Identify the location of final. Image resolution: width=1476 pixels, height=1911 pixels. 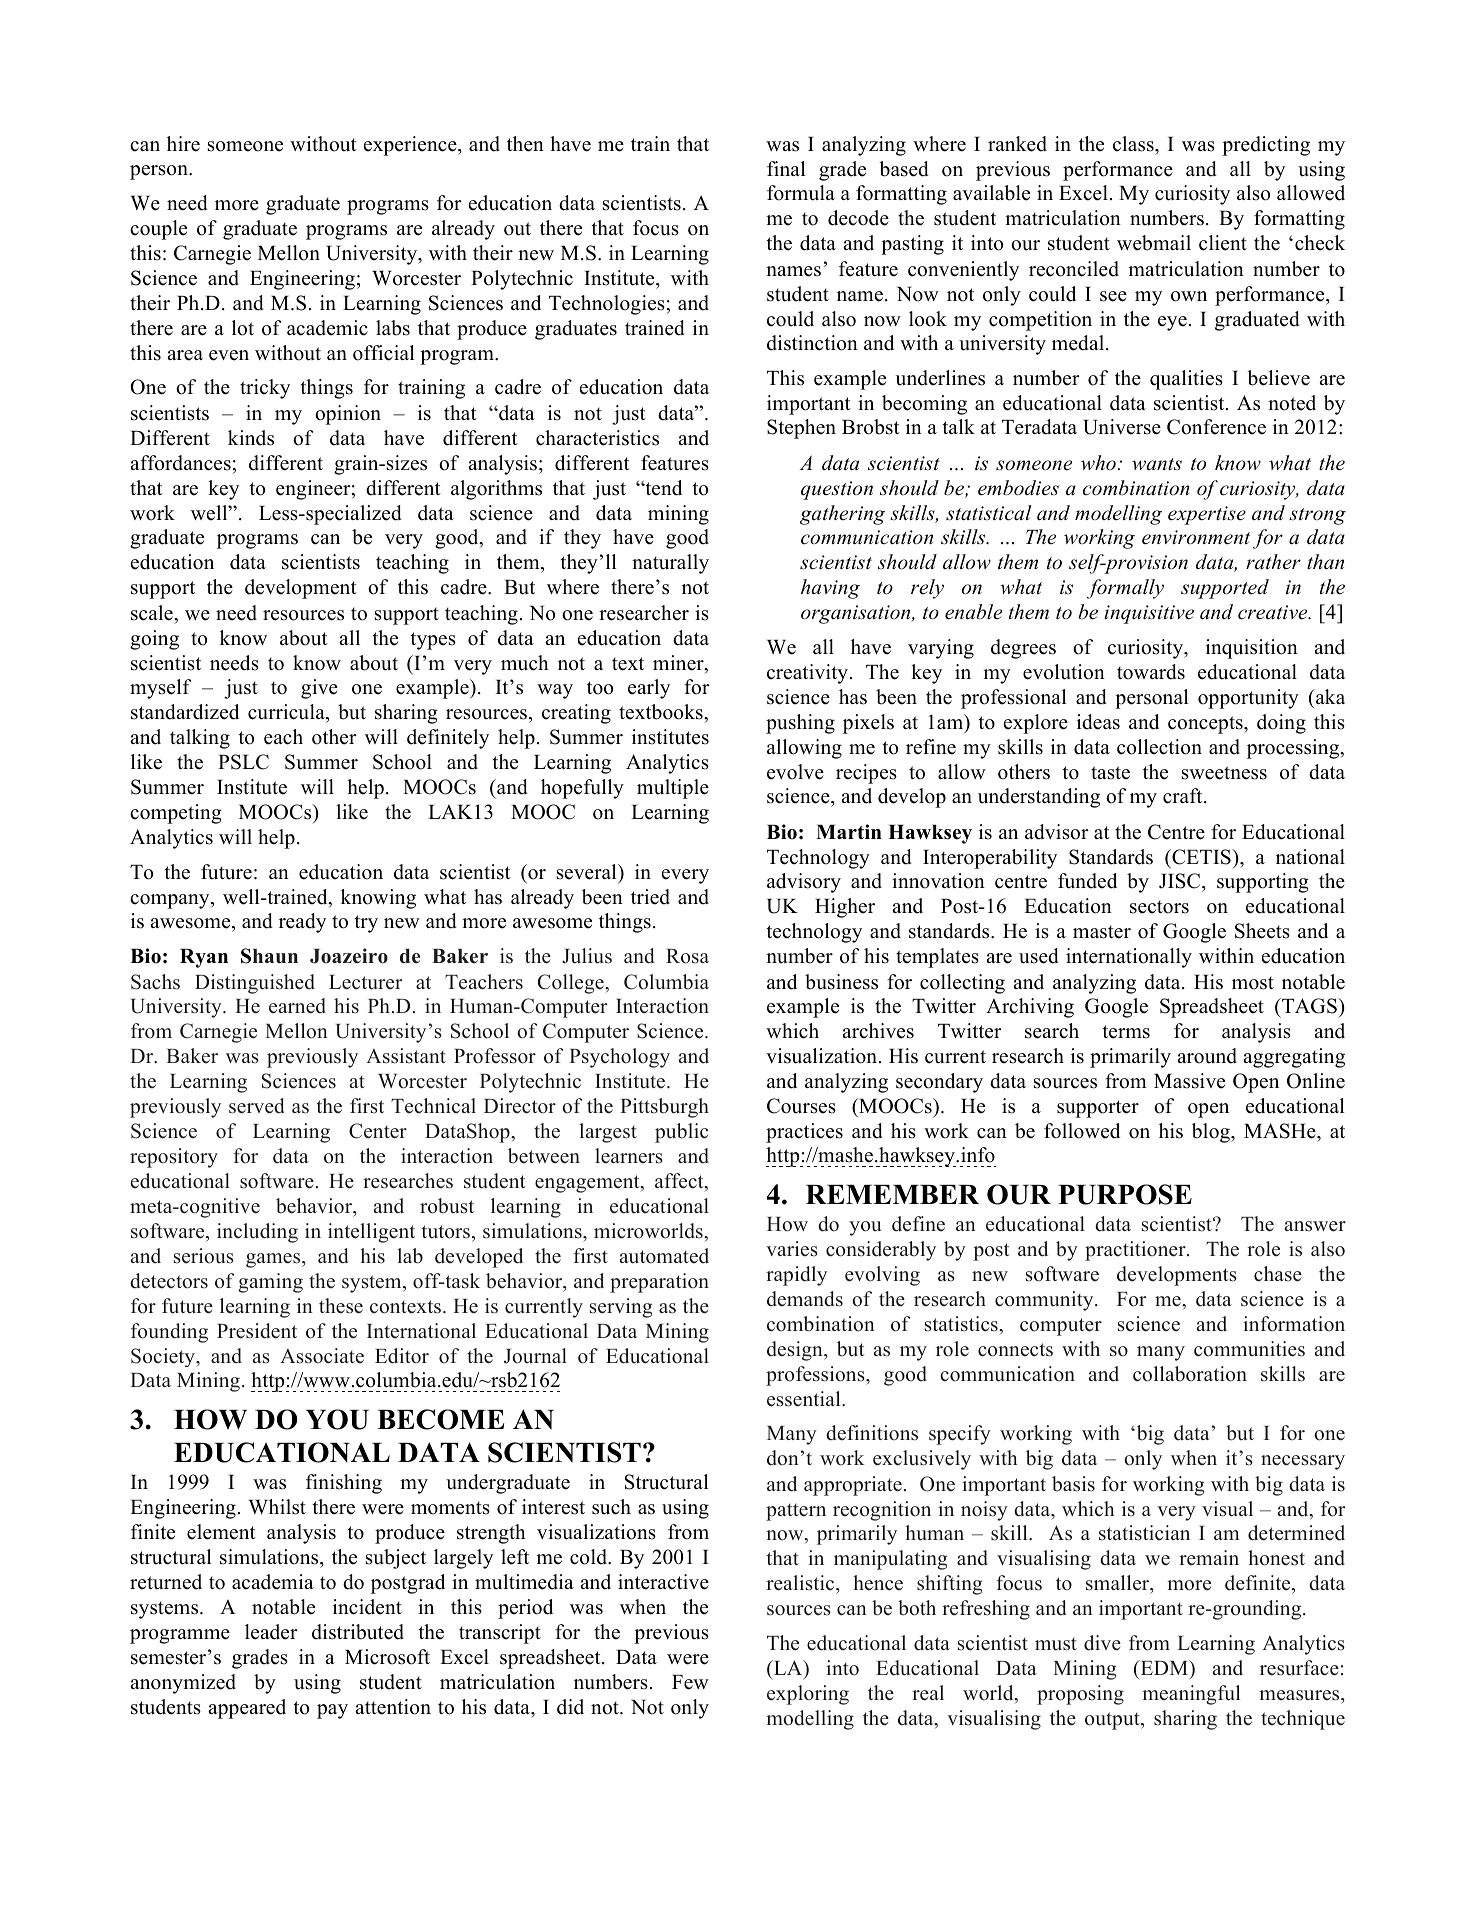
(786, 168).
